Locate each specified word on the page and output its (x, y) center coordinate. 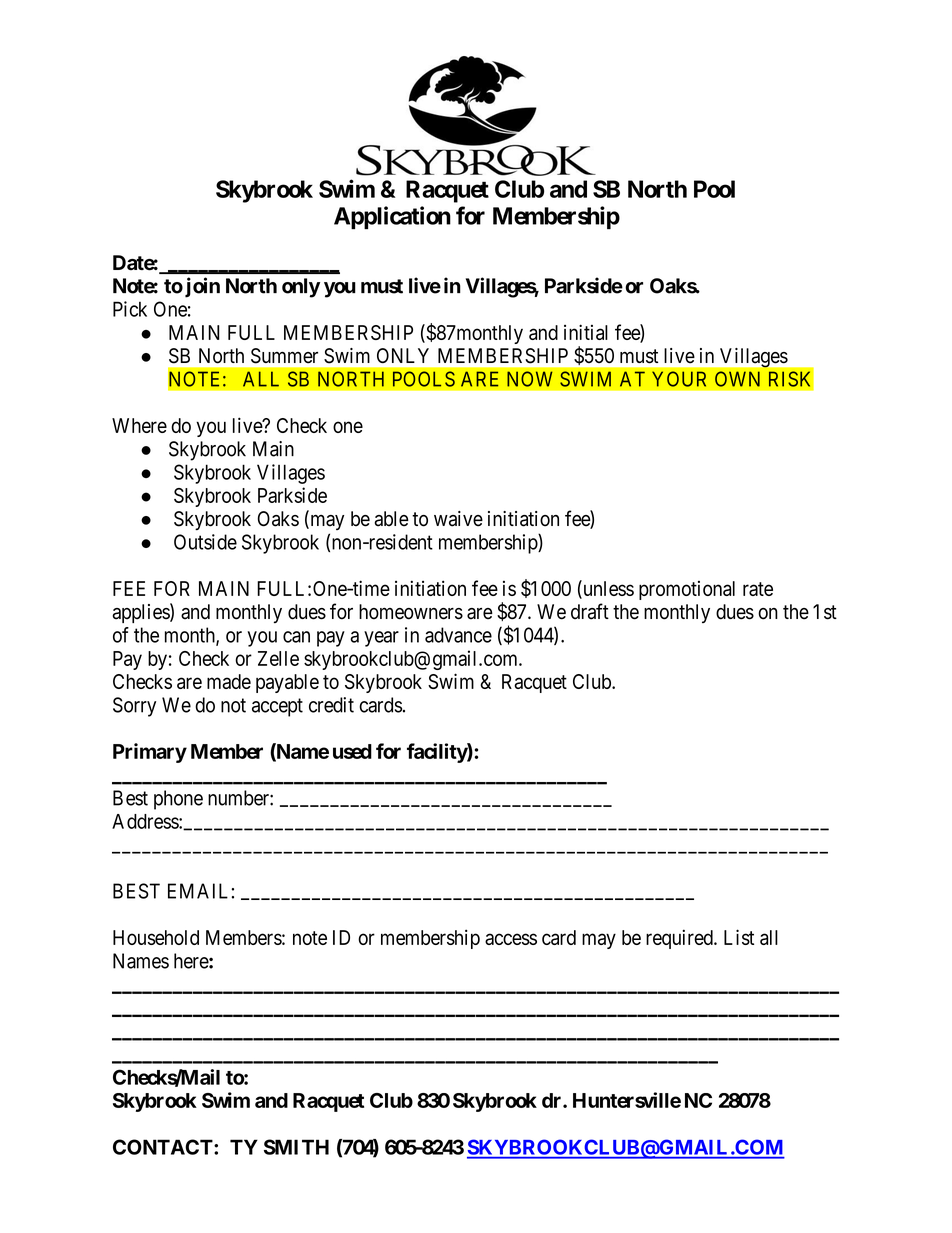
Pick (130, 309)
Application (392, 217)
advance (458, 635)
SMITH (296, 1147)
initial (586, 332)
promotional (687, 590)
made (229, 681)
